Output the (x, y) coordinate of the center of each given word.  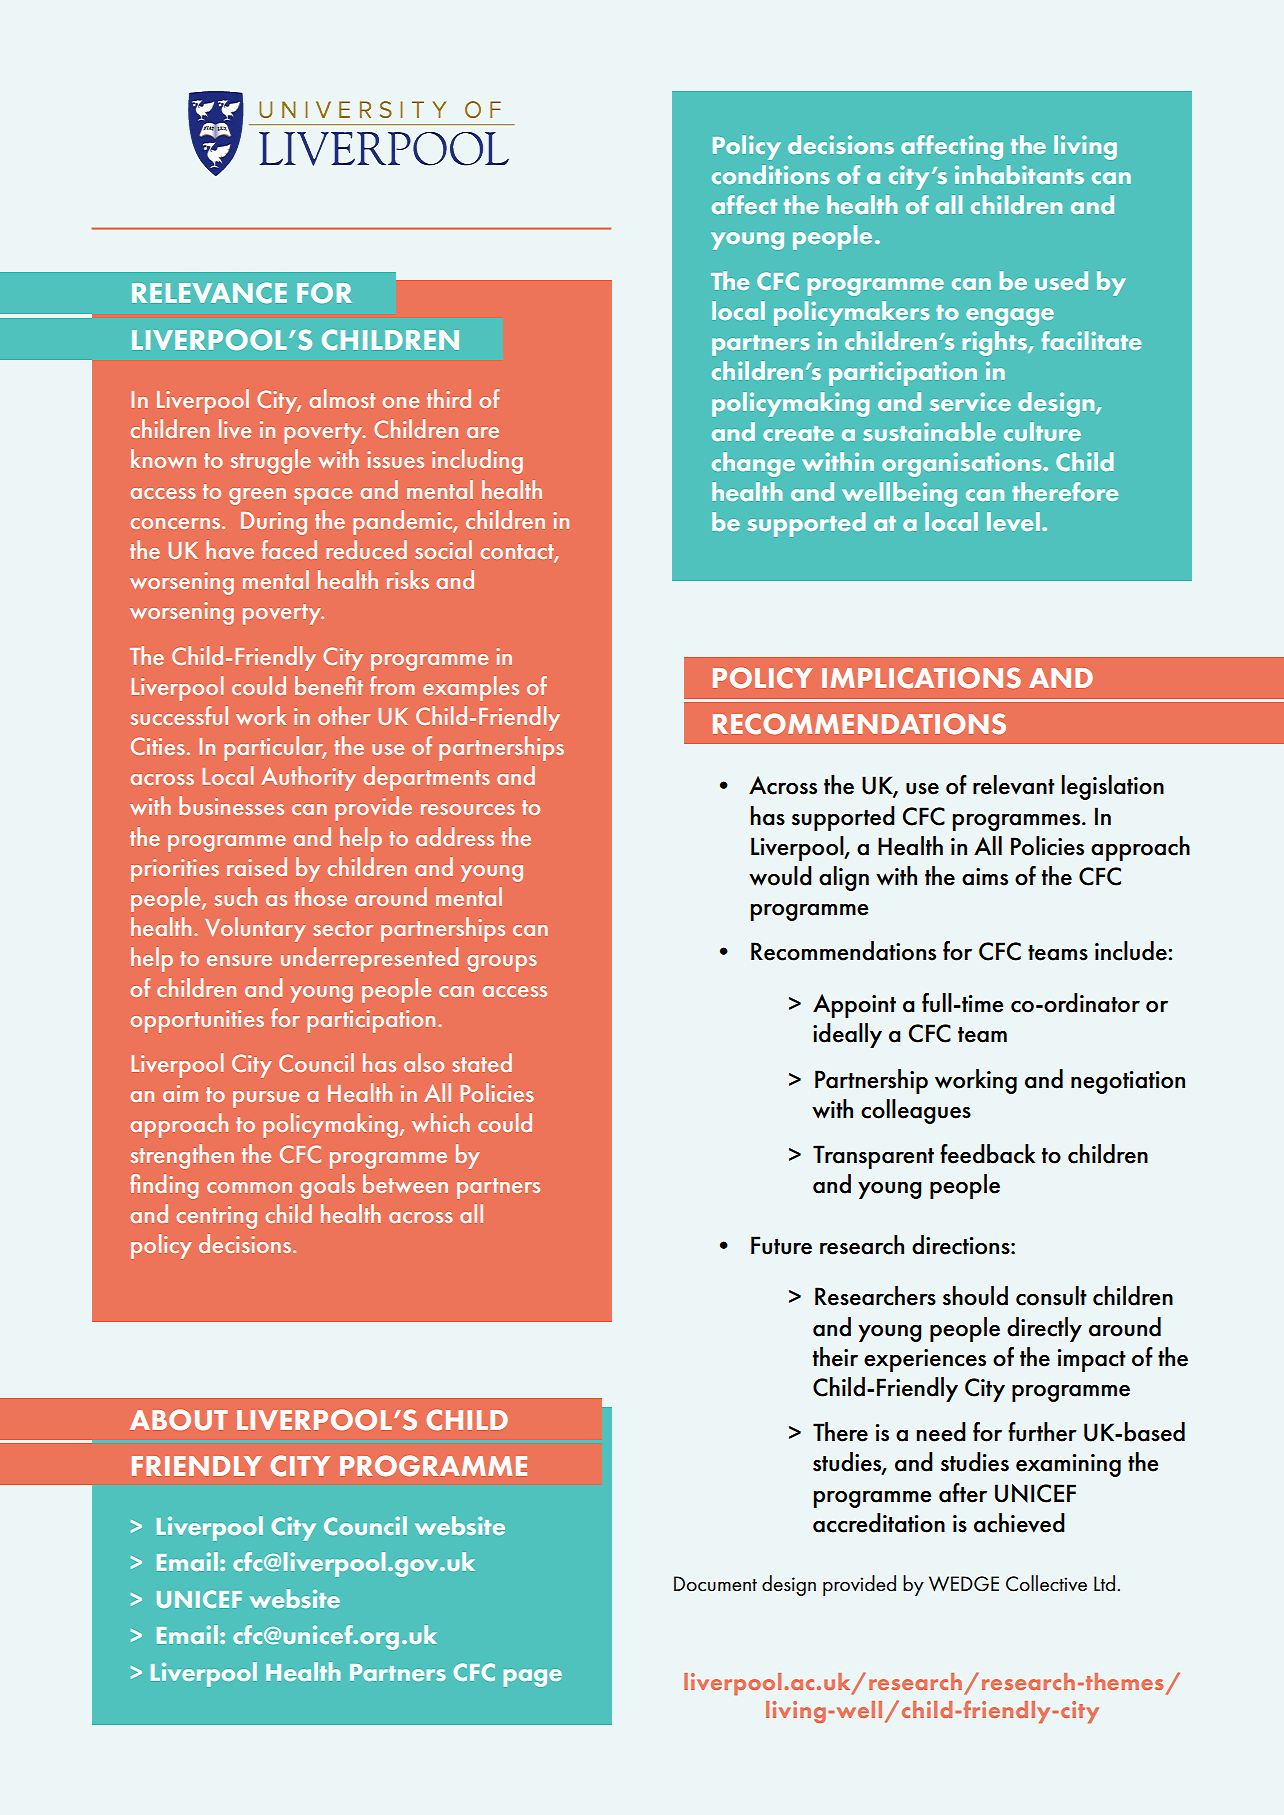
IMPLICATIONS (921, 678)
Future (781, 1245)
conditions (771, 174)
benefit (329, 685)
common (249, 1187)
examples (471, 688)
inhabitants (1019, 174)
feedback (987, 1154)
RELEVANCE (209, 292)
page (533, 1678)
